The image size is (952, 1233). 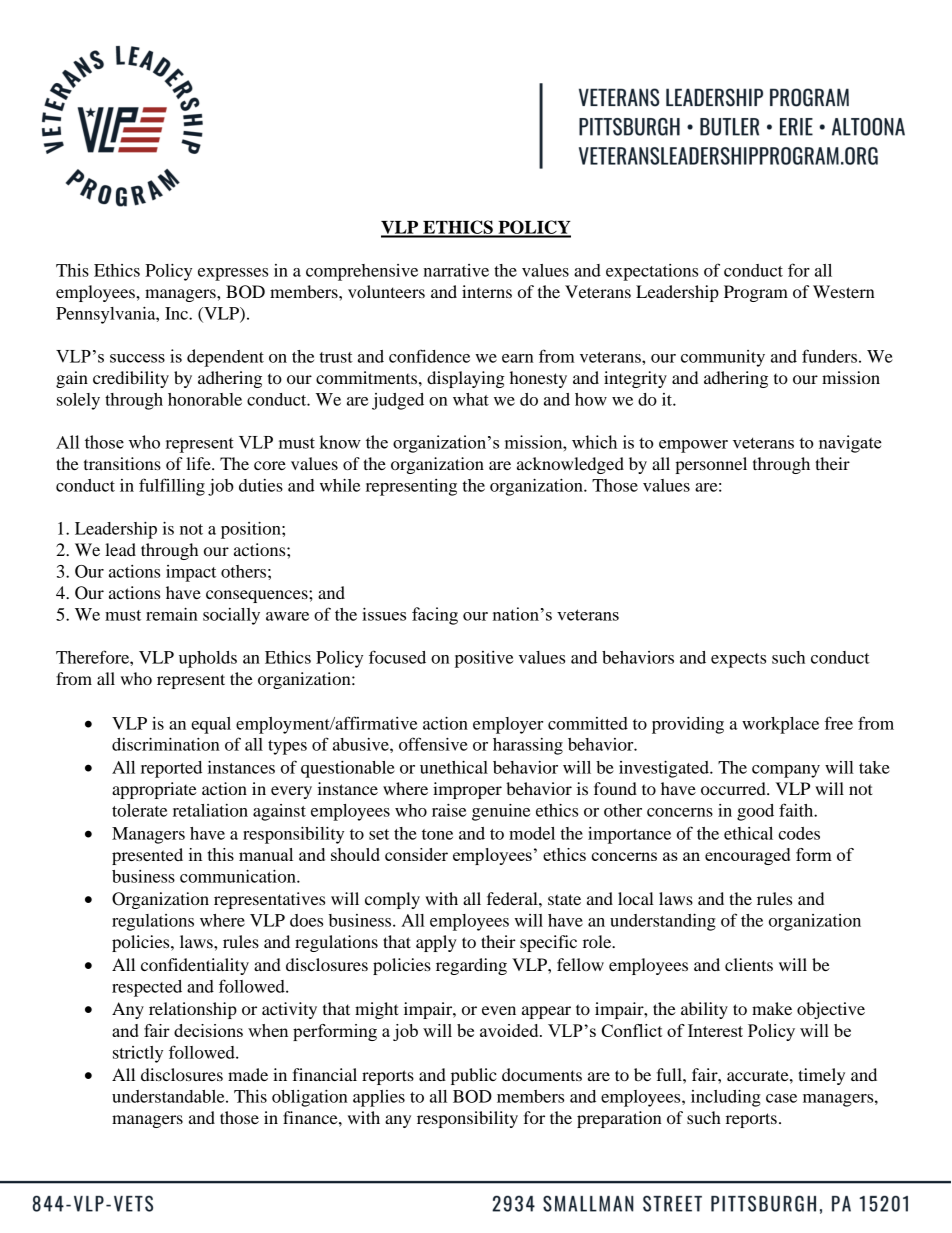 What do you see at coordinates (138, 1054) in the screenshot?
I see `strictly` at bounding box center [138, 1054].
